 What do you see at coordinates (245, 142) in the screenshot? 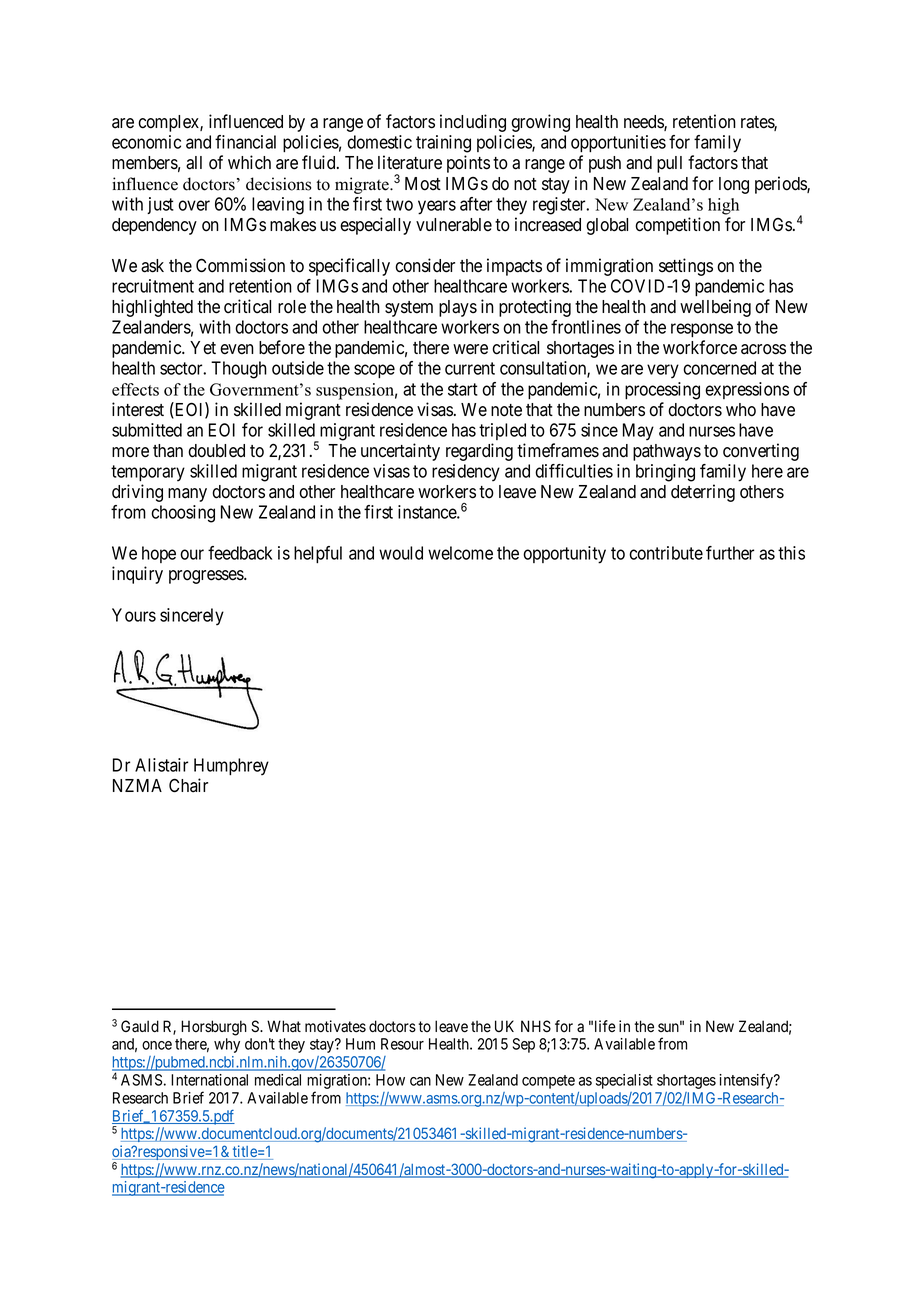
I see `financial` at bounding box center [245, 142].
